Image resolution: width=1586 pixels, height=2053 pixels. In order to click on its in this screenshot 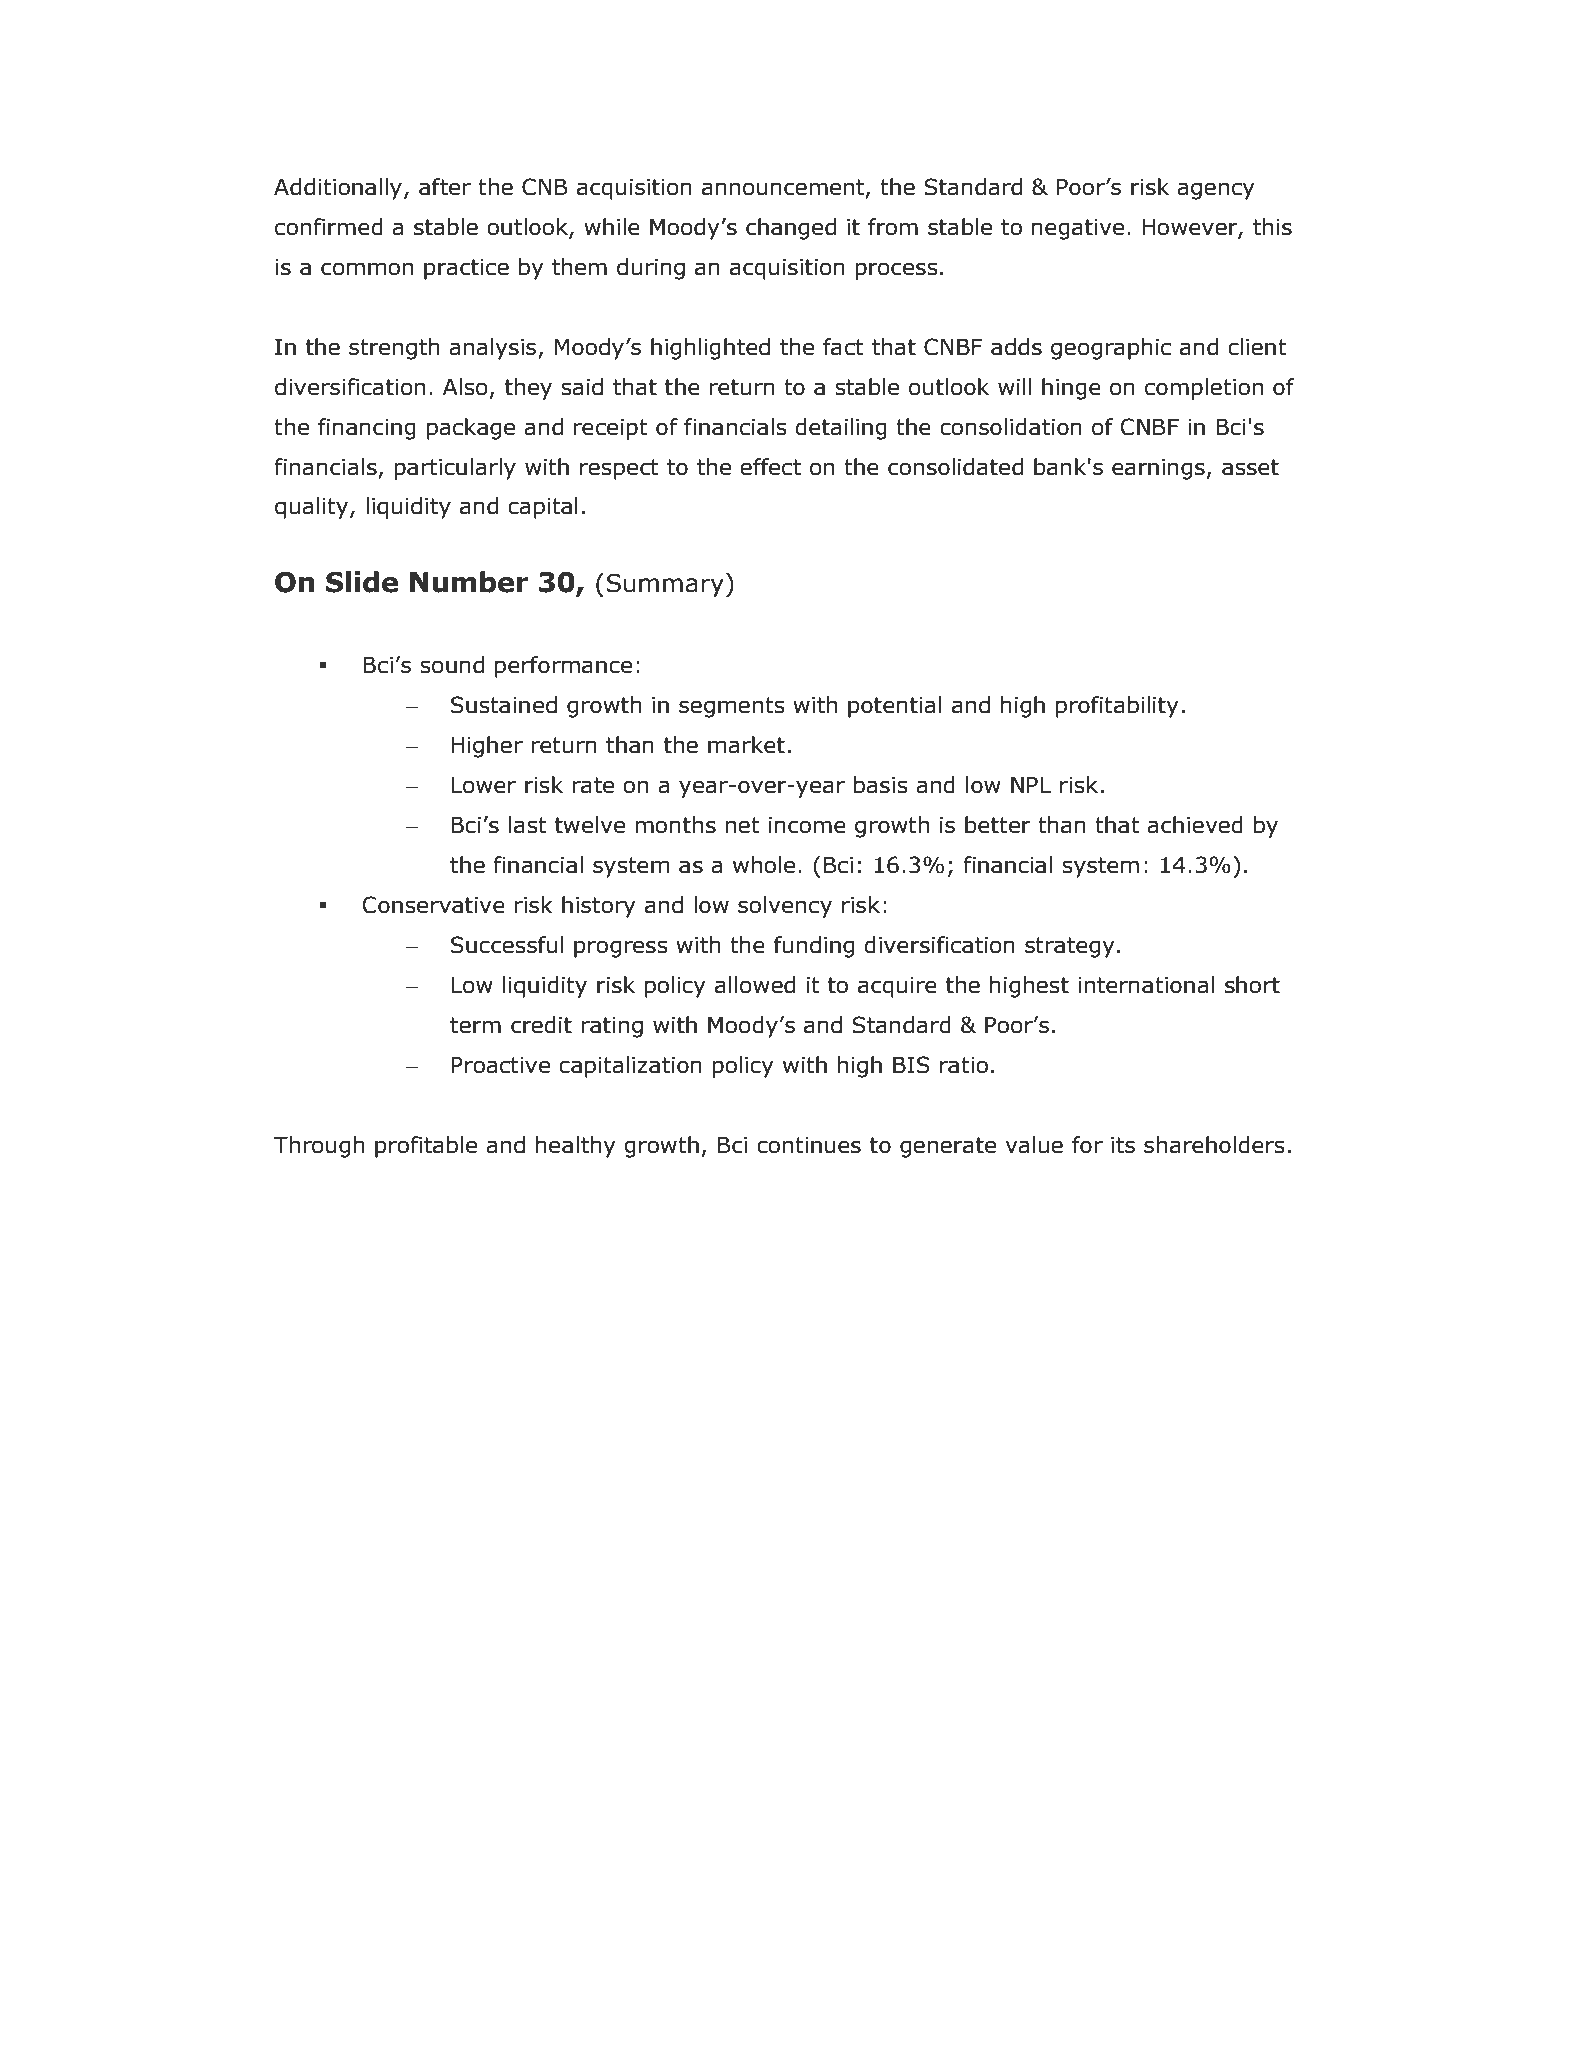, I will do `click(1123, 1145)`.
